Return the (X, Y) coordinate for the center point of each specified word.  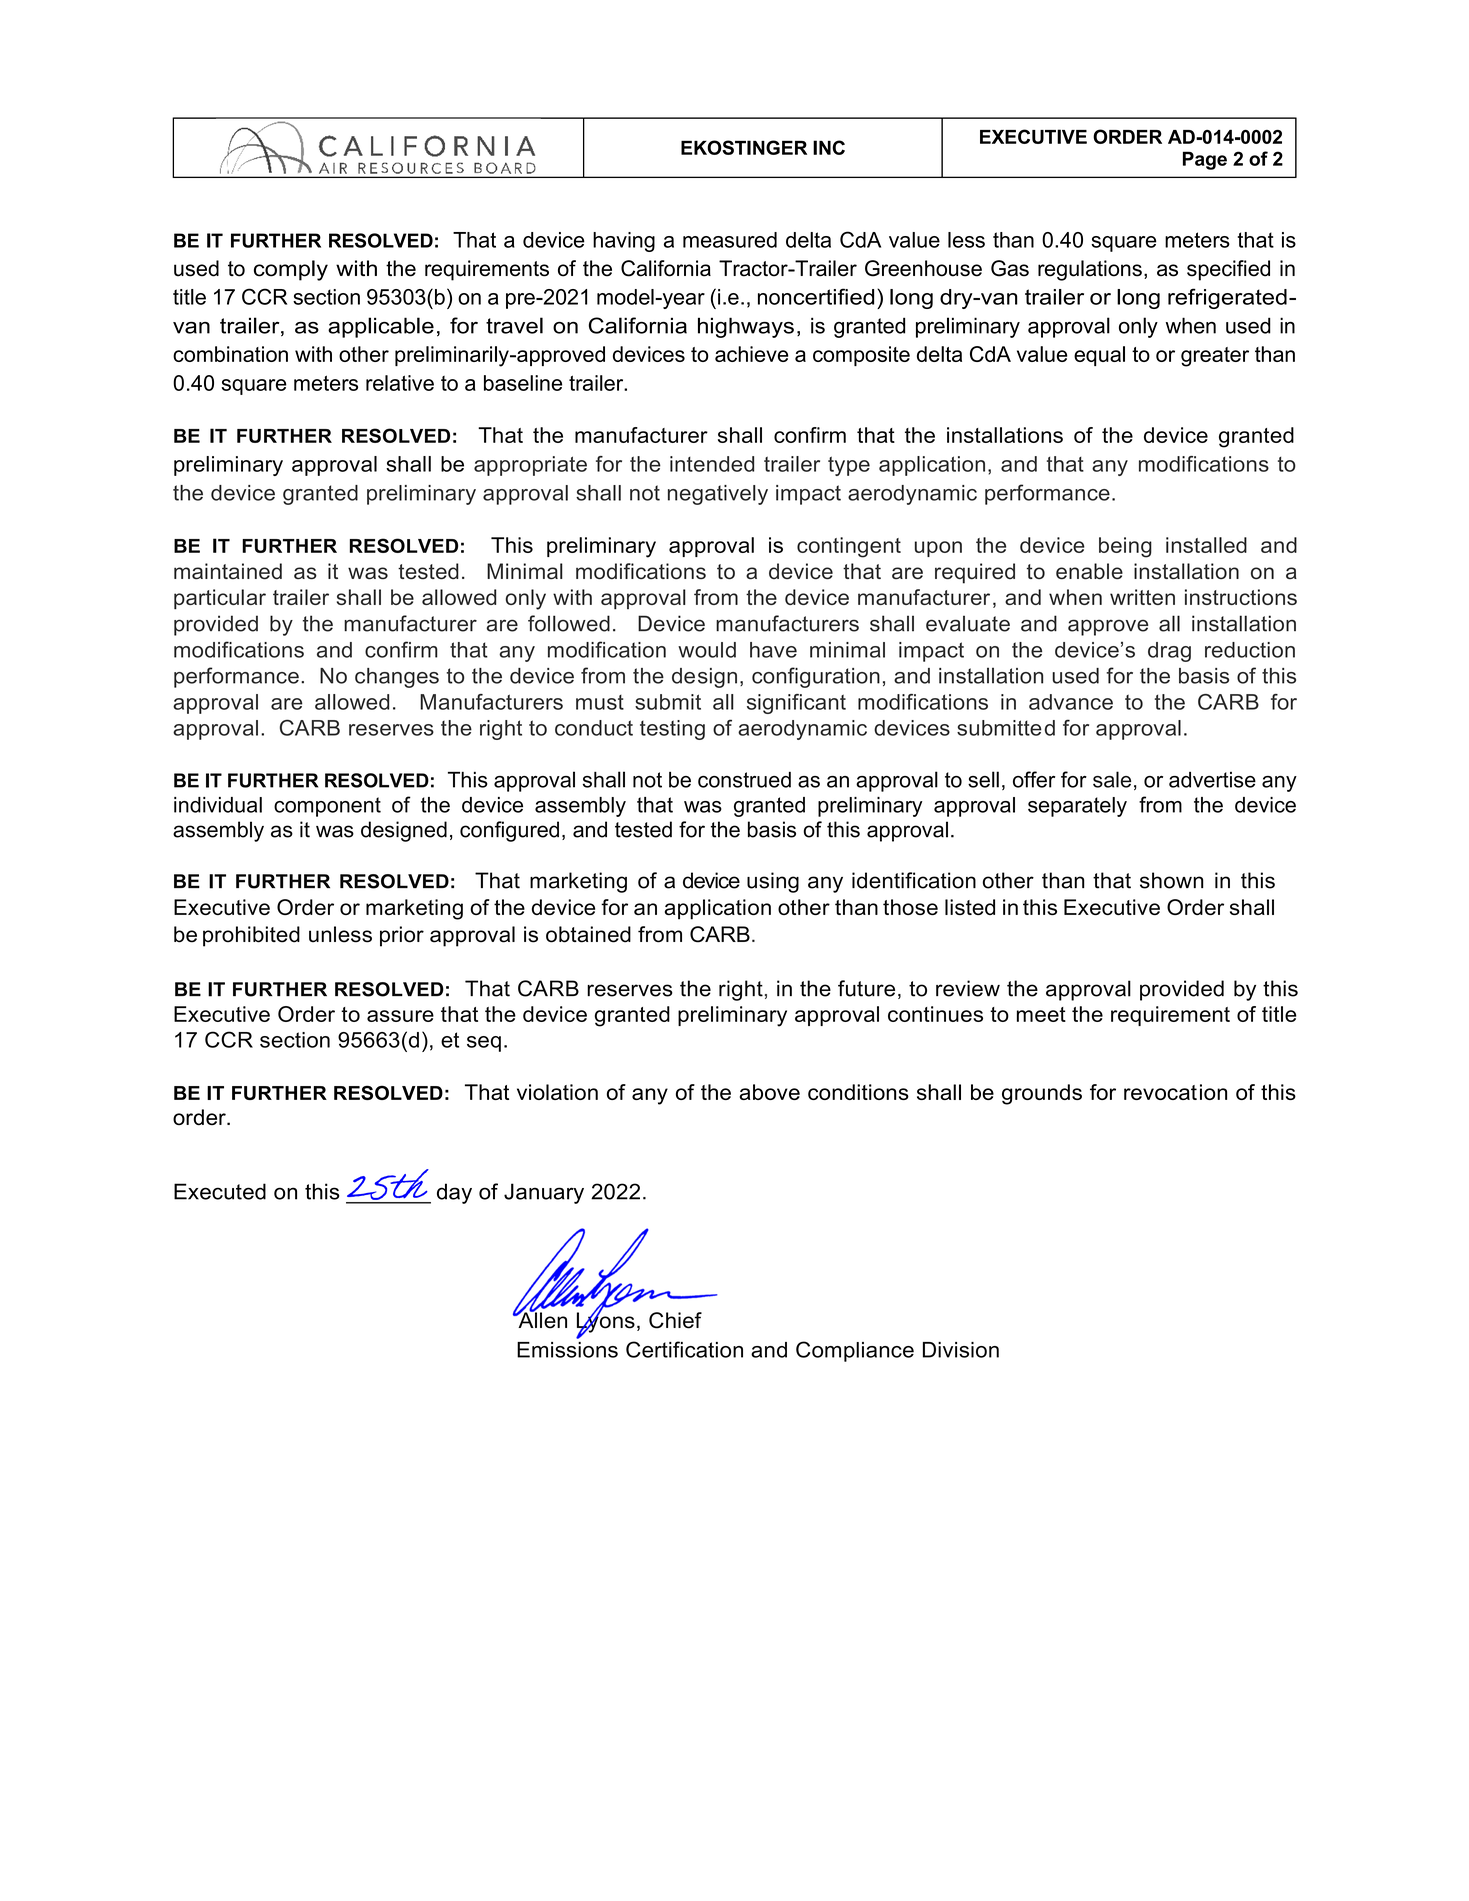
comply (291, 270)
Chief (675, 1320)
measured (730, 240)
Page (1205, 160)
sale (1112, 779)
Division (961, 1350)
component (327, 807)
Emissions (567, 1350)
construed (744, 780)
